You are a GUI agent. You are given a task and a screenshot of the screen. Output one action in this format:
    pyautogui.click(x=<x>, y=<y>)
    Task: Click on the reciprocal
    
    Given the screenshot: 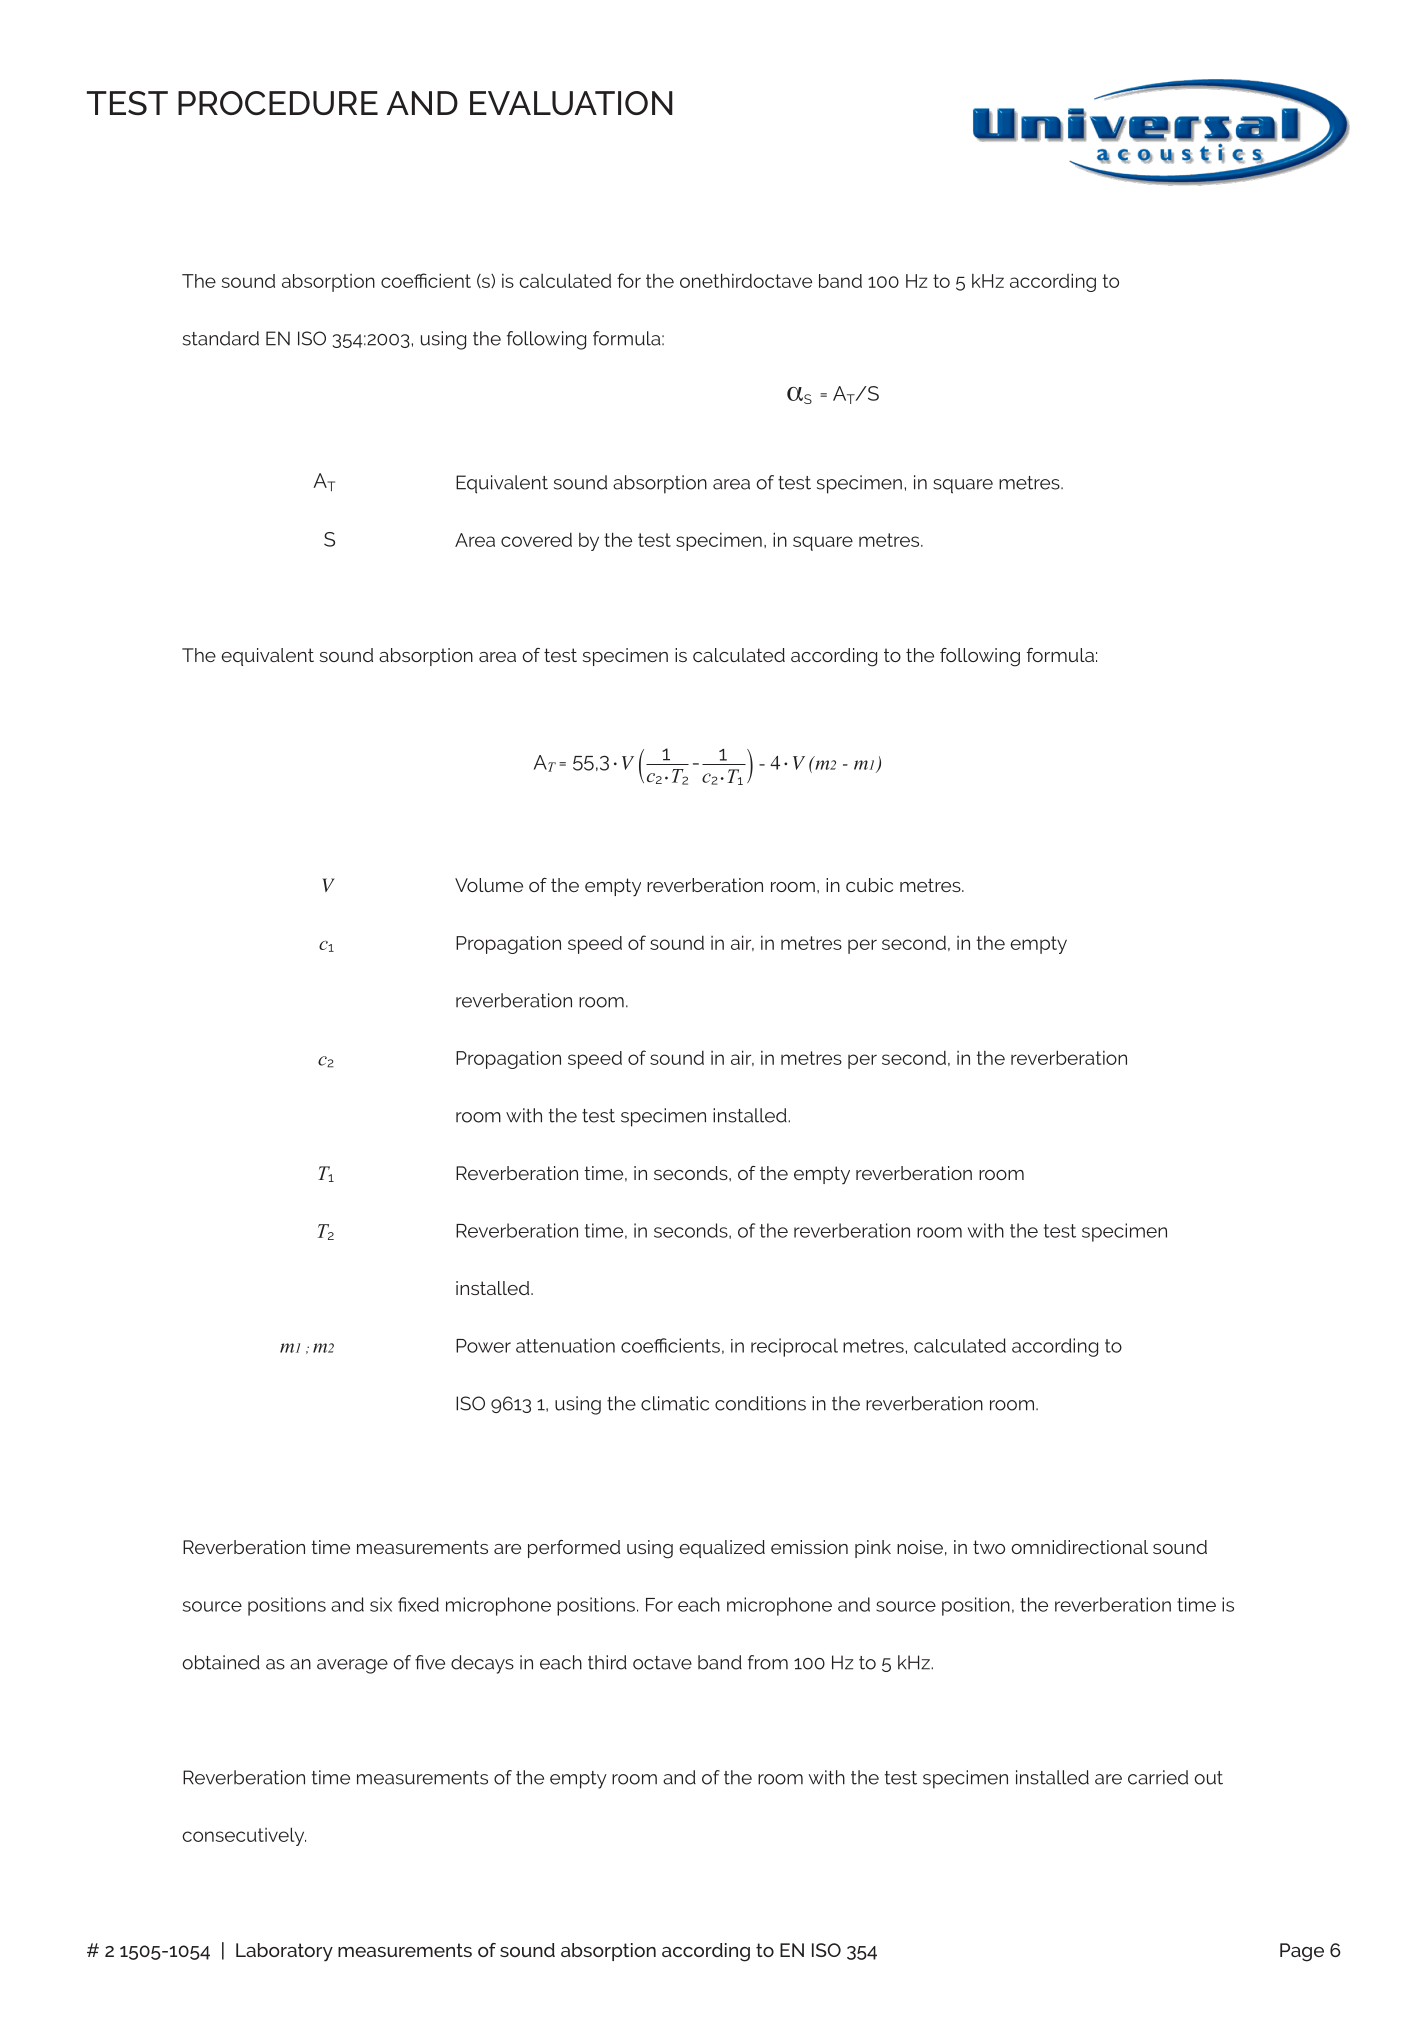 What is the action you would take?
    pyautogui.click(x=794, y=1347)
